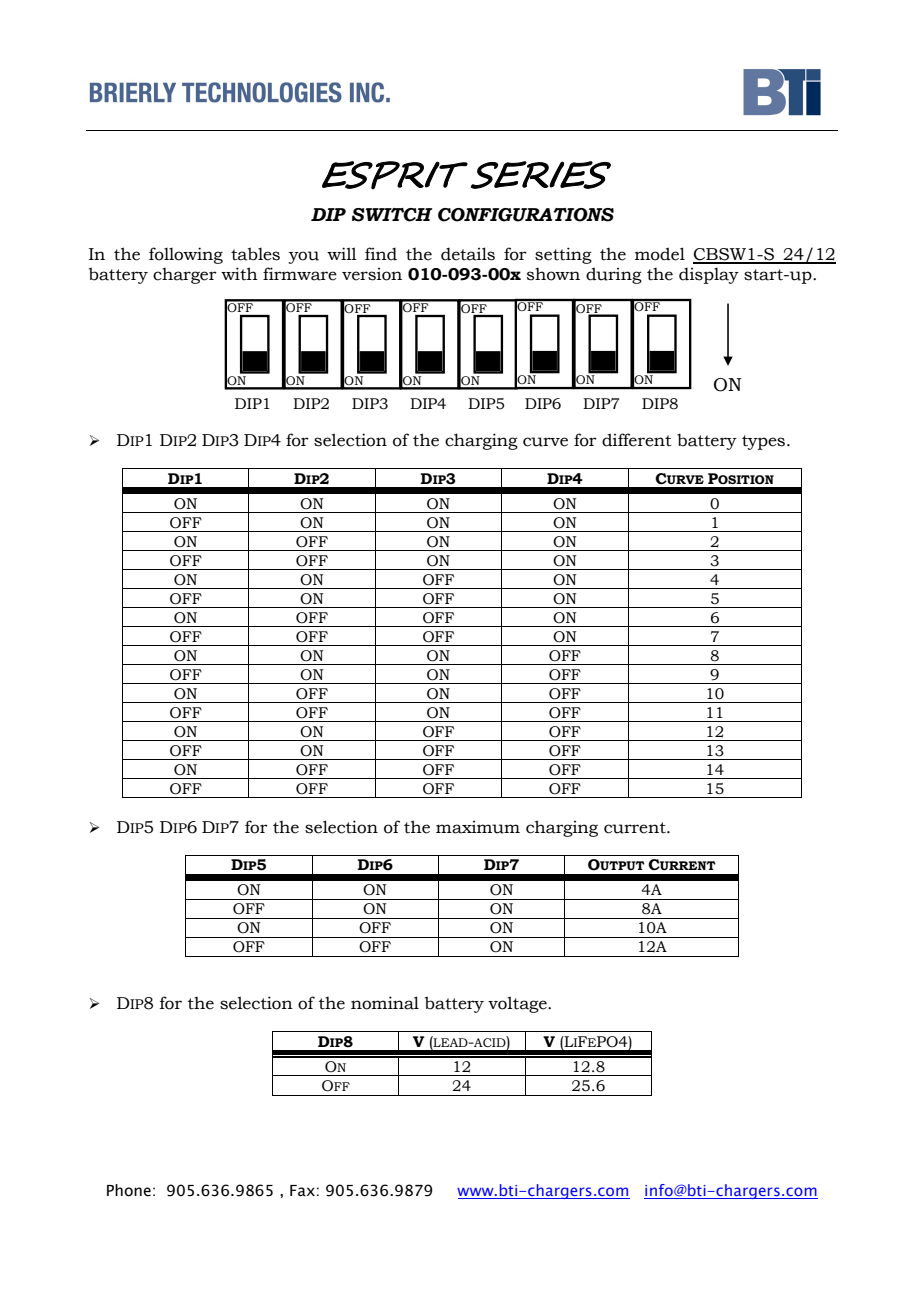 This document has height=1307, width=924. What do you see at coordinates (129, 1190) in the document?
I see `Phone` at bounding box center [129, 1190].
